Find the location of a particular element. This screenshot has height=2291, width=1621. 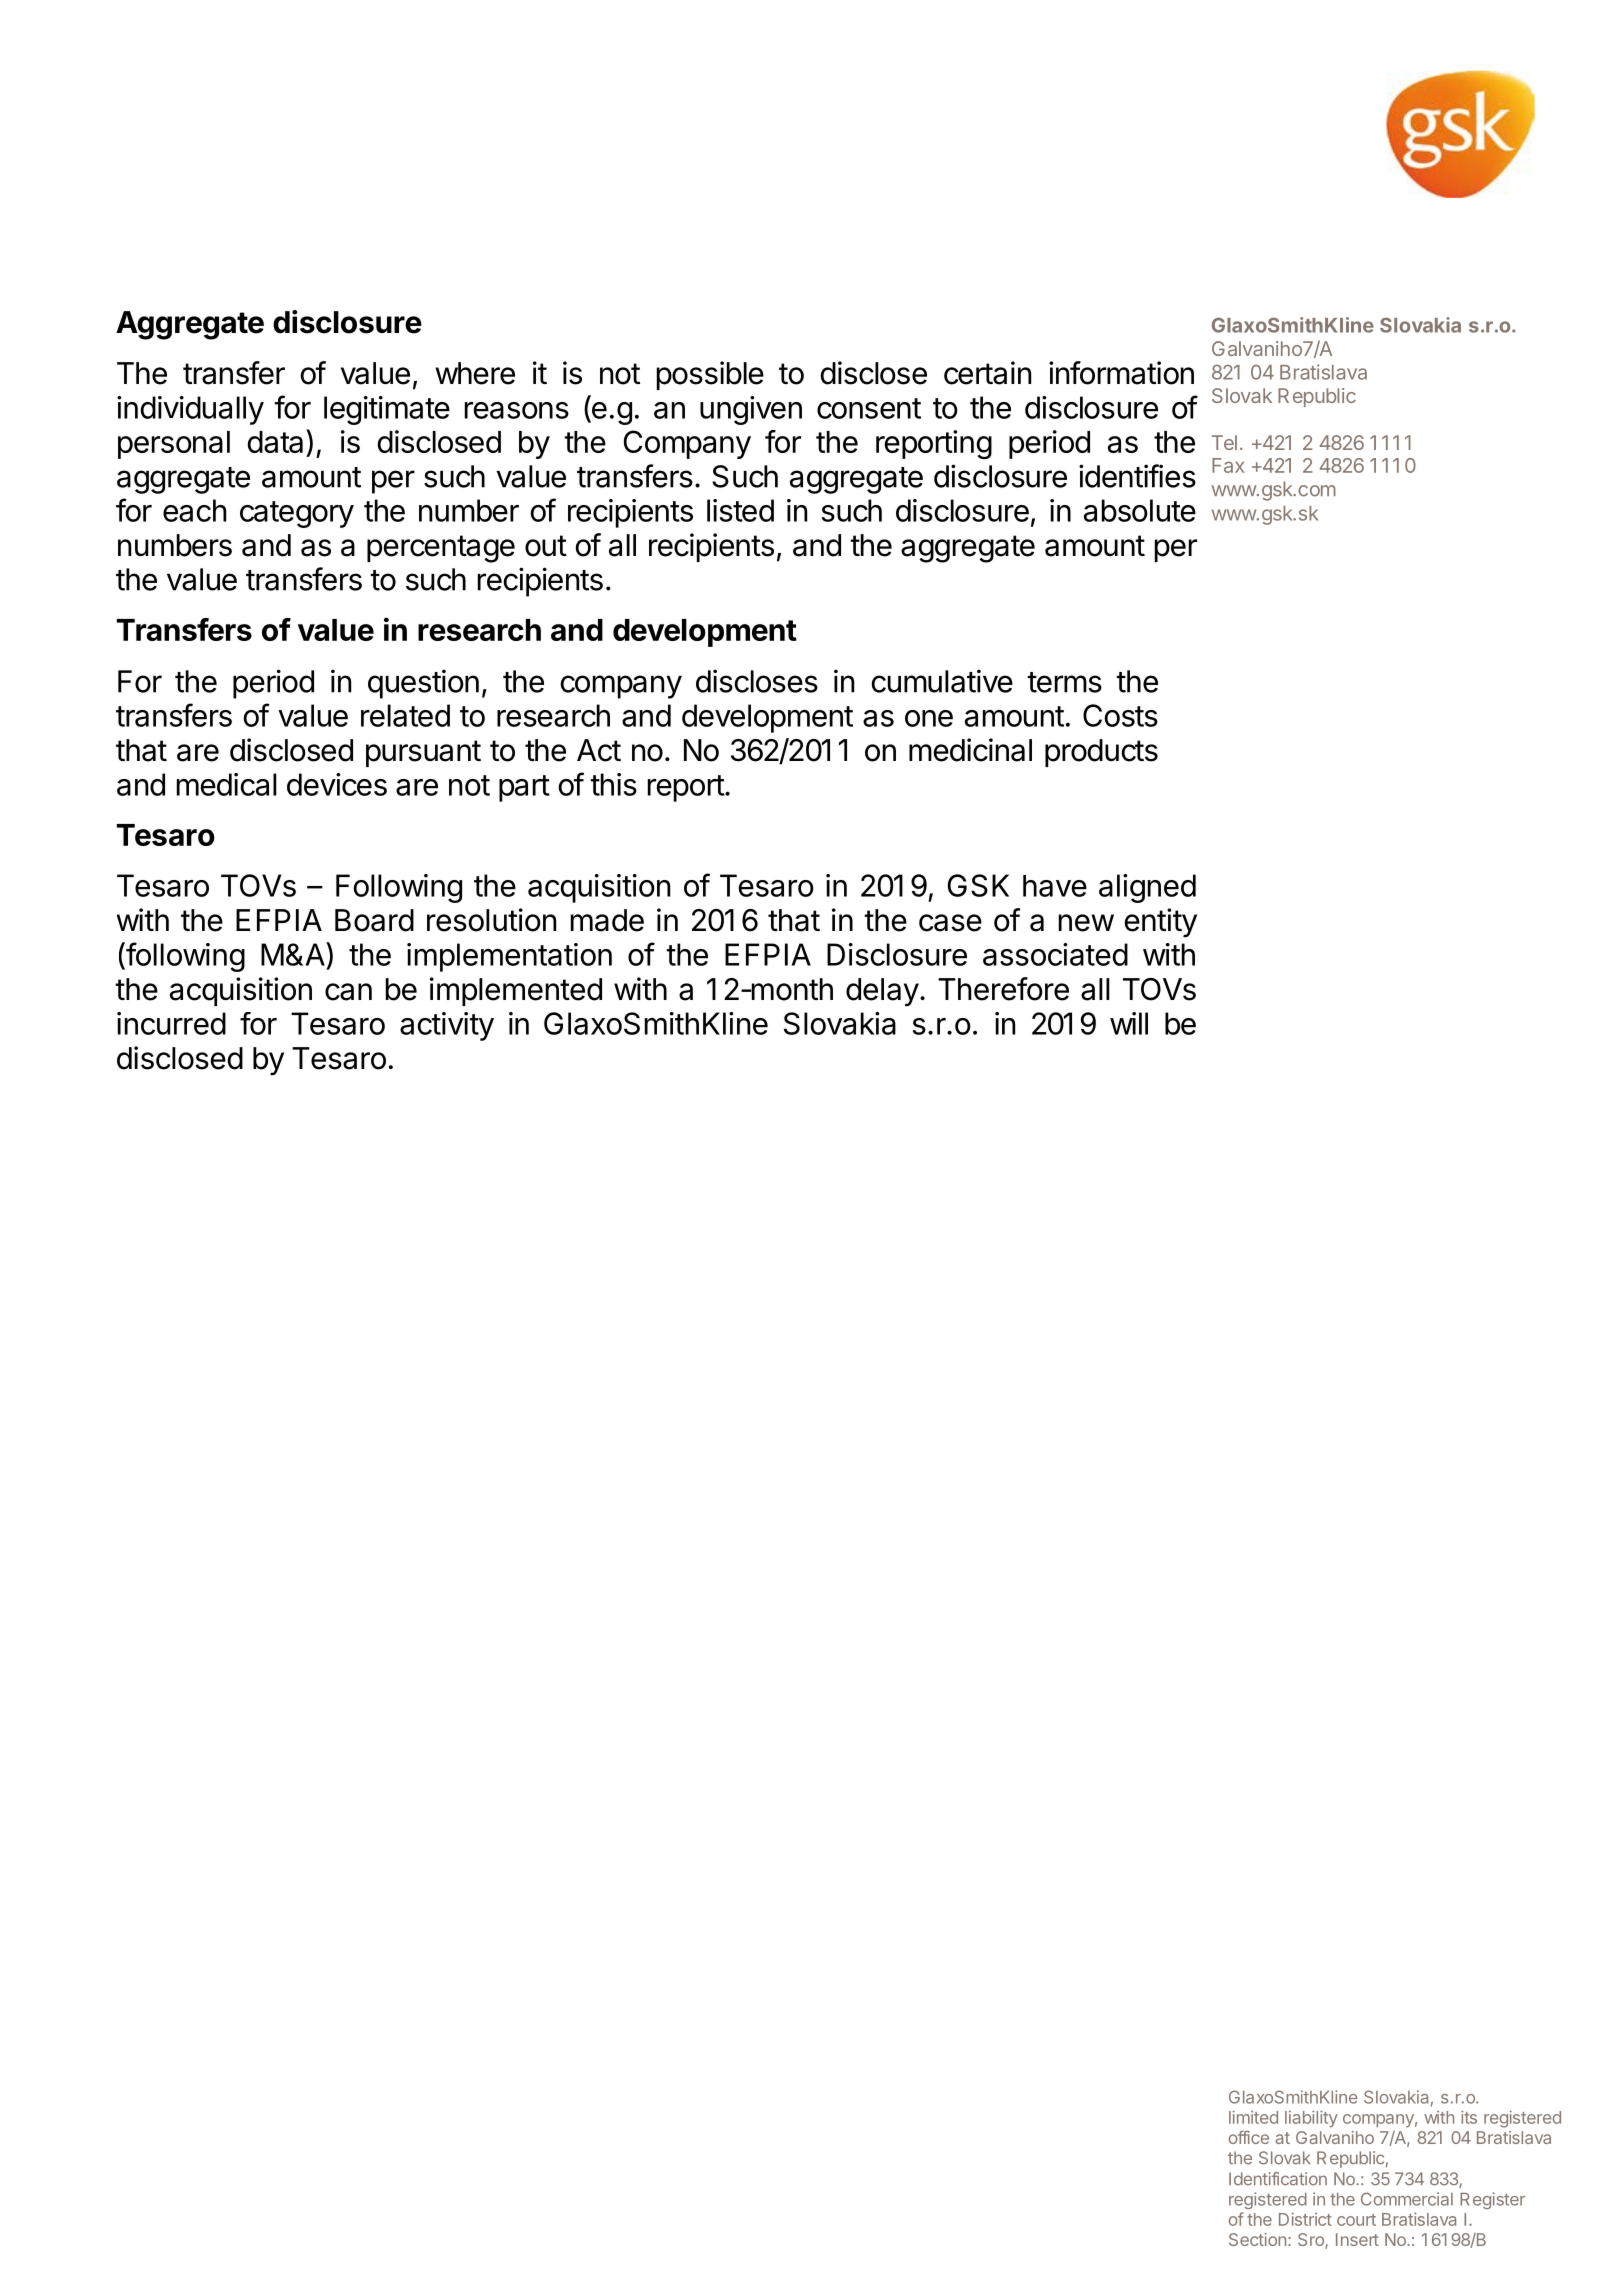

Tel is located at coordinates (1224, 442).
